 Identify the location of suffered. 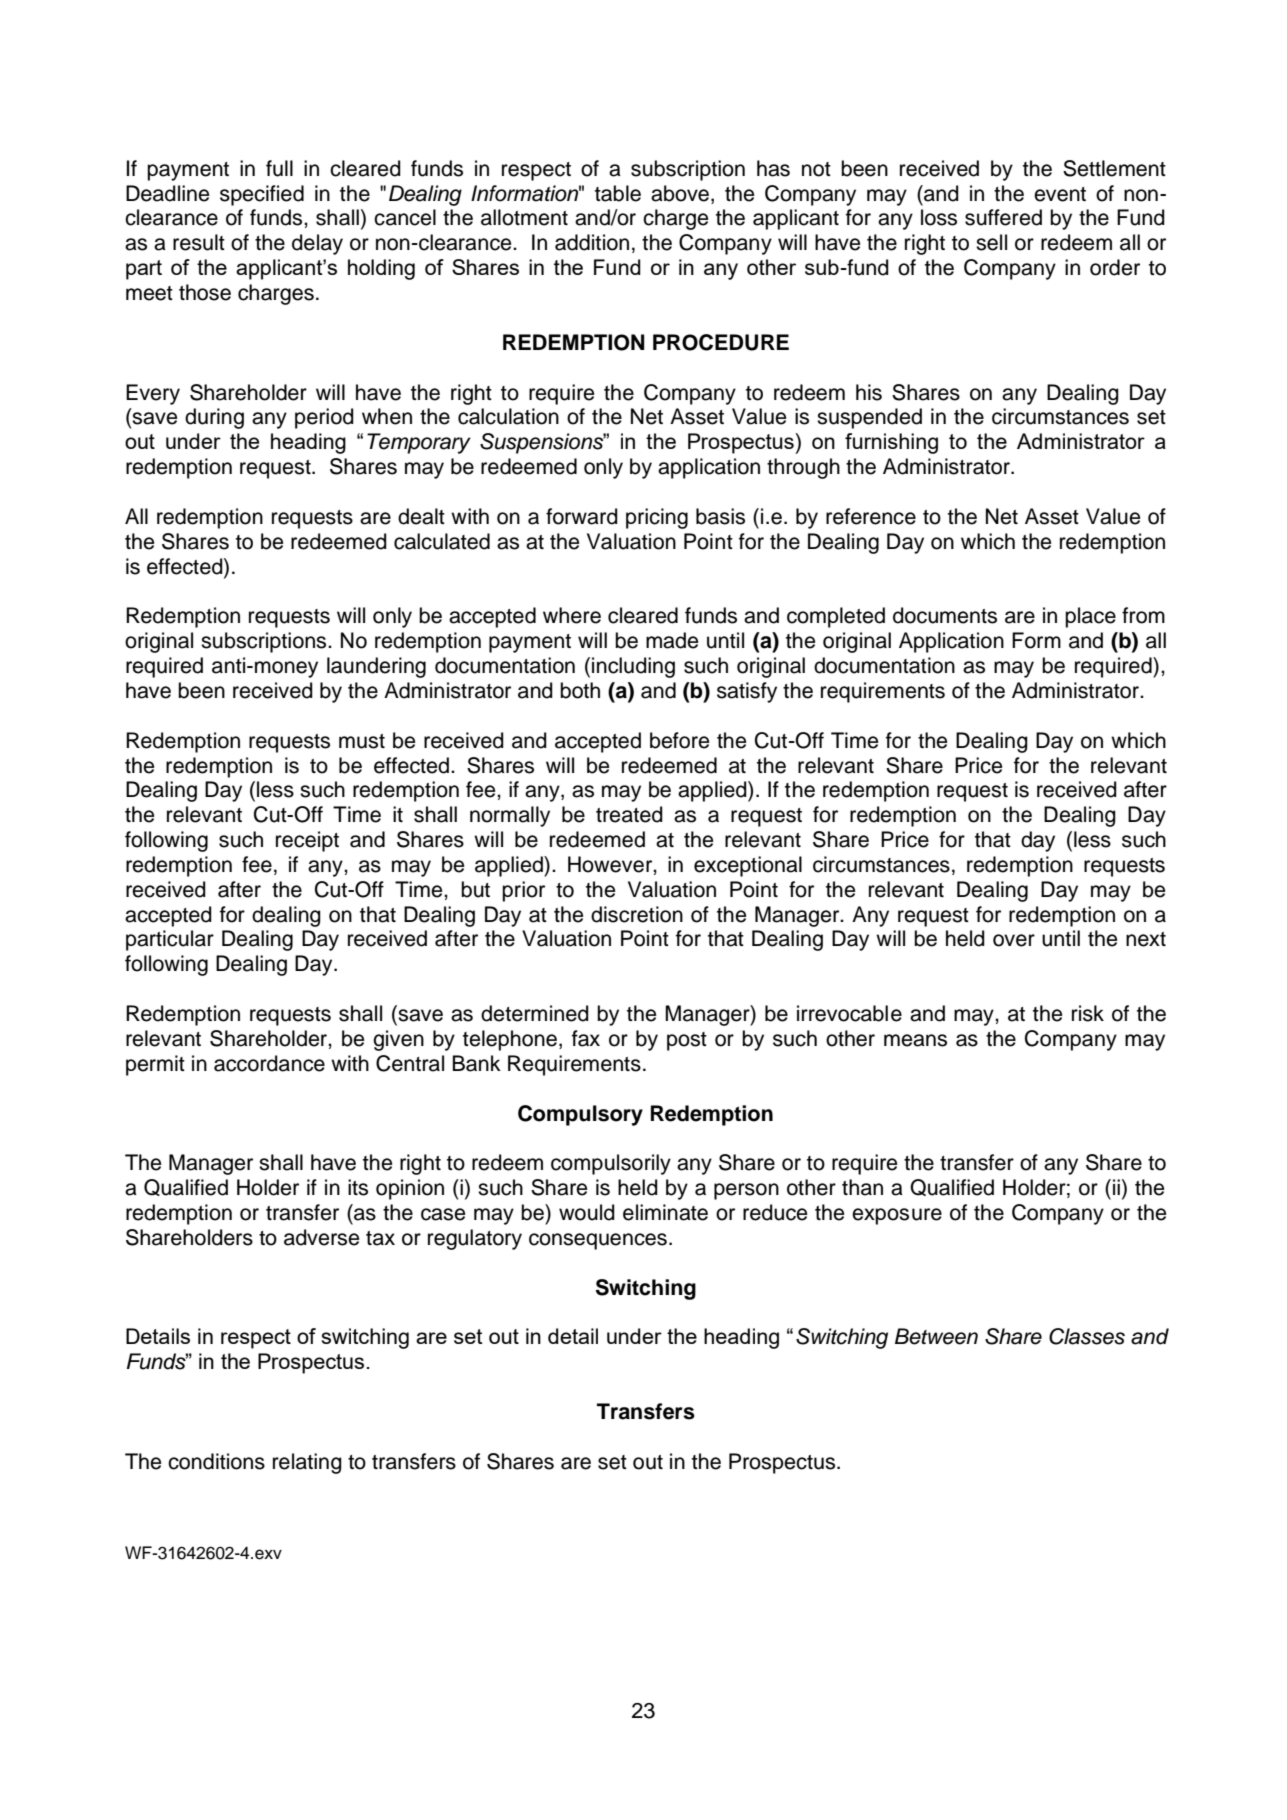
(1003, 217).
